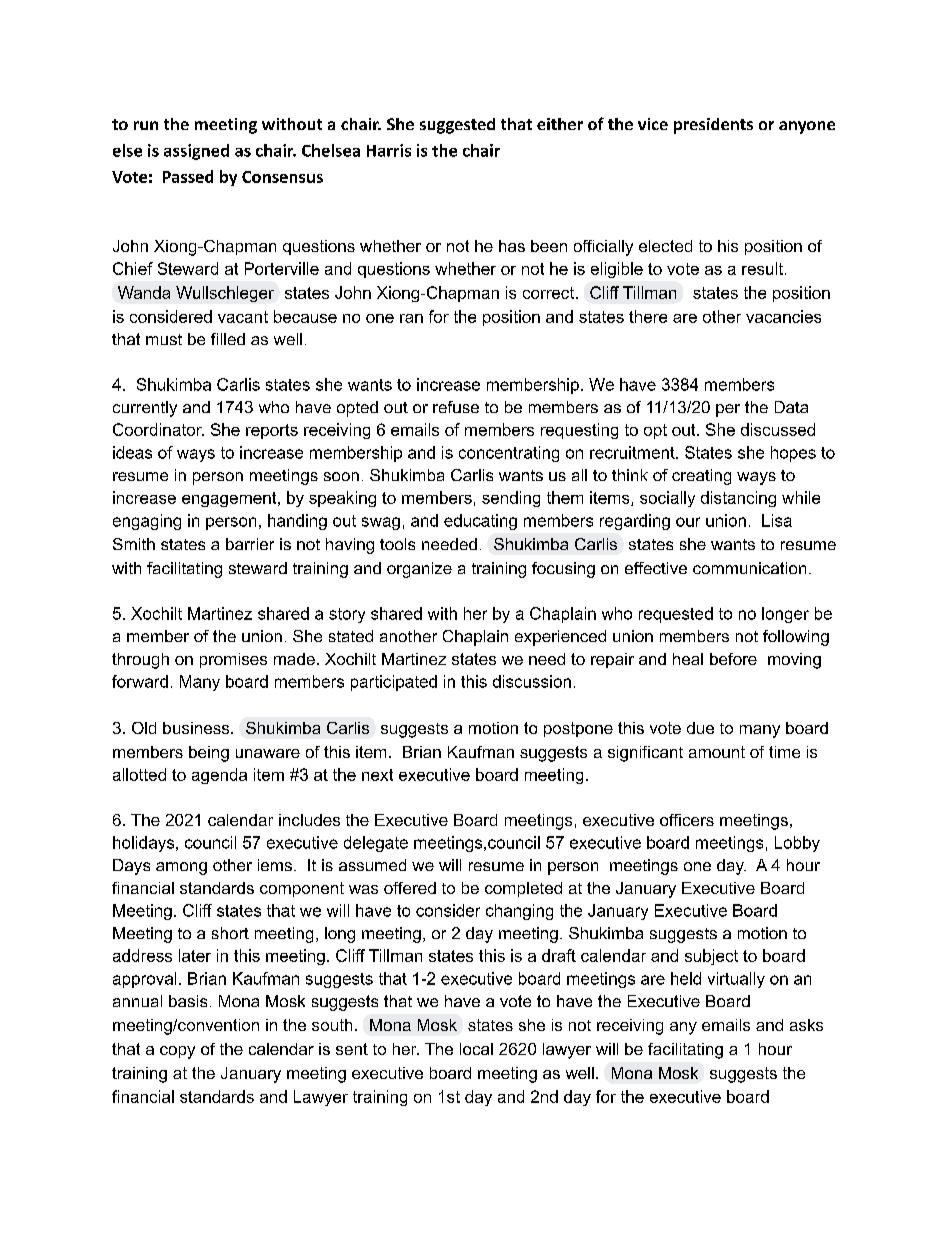 This screenshot has width=952, height=1233. Describe the element at coordinates (377, 775) in the screenshot. I see `next` at that location.
